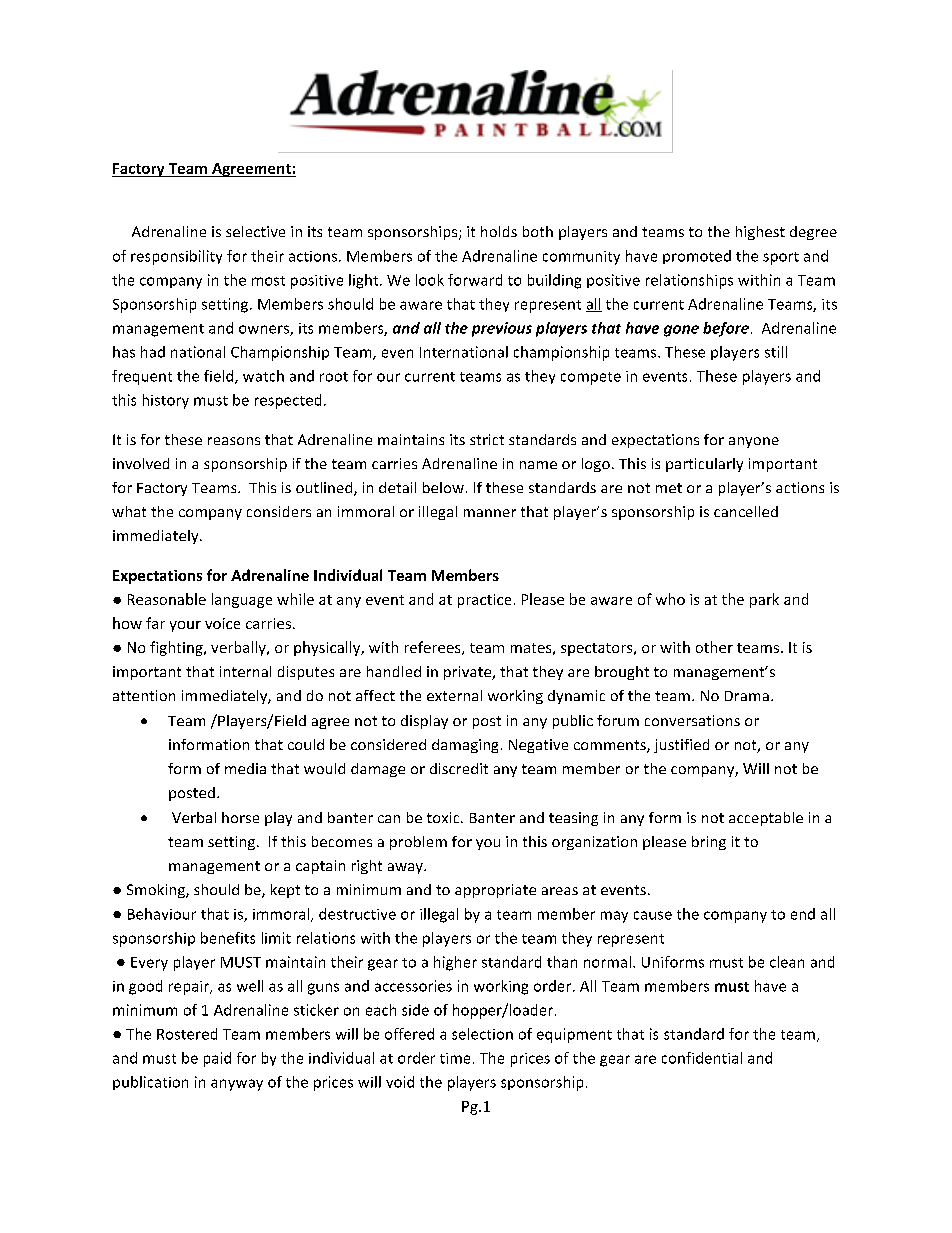 The width and height of the image is (952, 1233). What do you see at coordinates (766, 819) in the image?
I see `acceptable` at bounding box center [766, 819].
